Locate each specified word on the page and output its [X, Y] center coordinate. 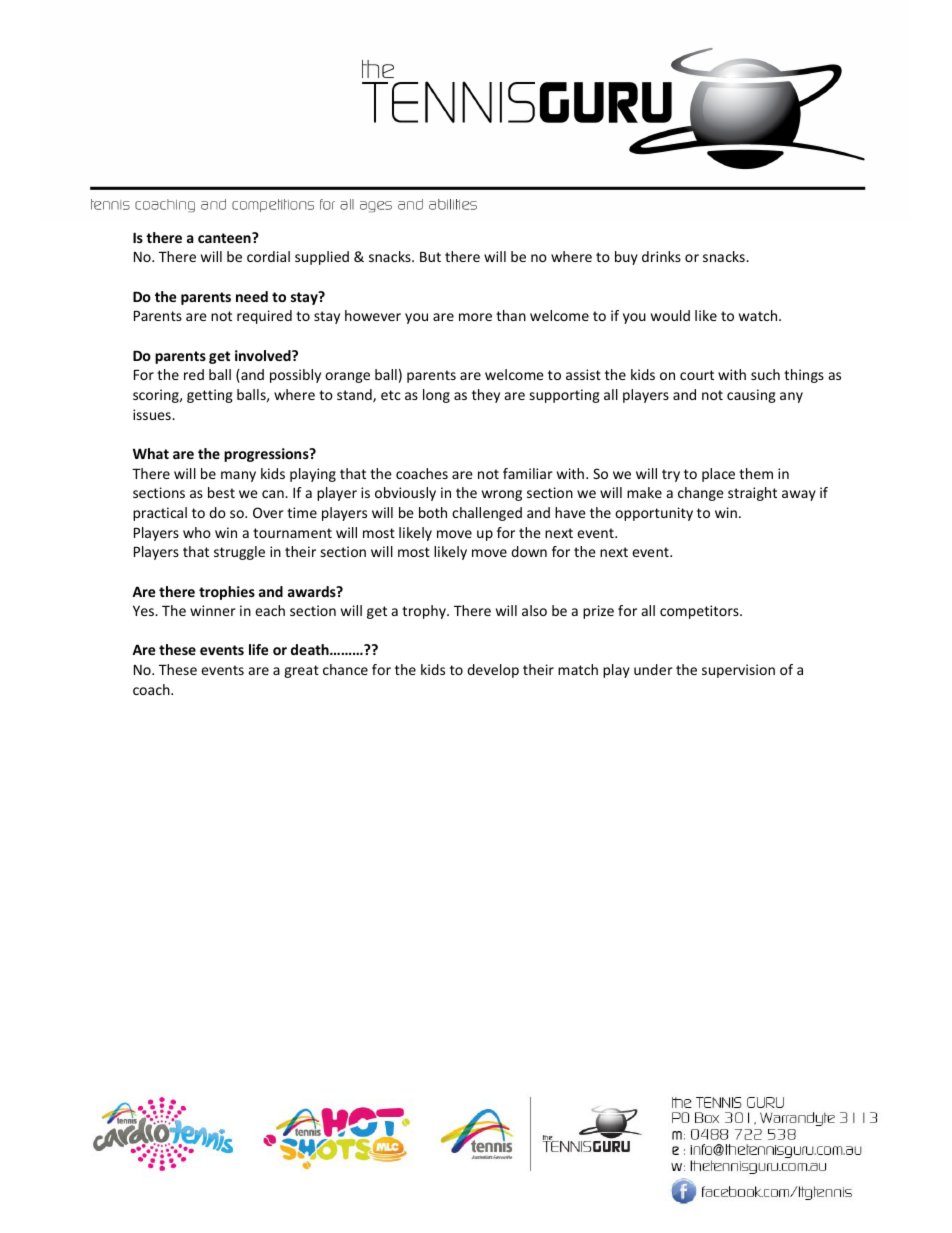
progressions [267, 455]
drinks [661, 256]
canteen [225, 237]
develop [493, 671]
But [430, 257]
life [258, 649]
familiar [528, 473]
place [718, 475]
